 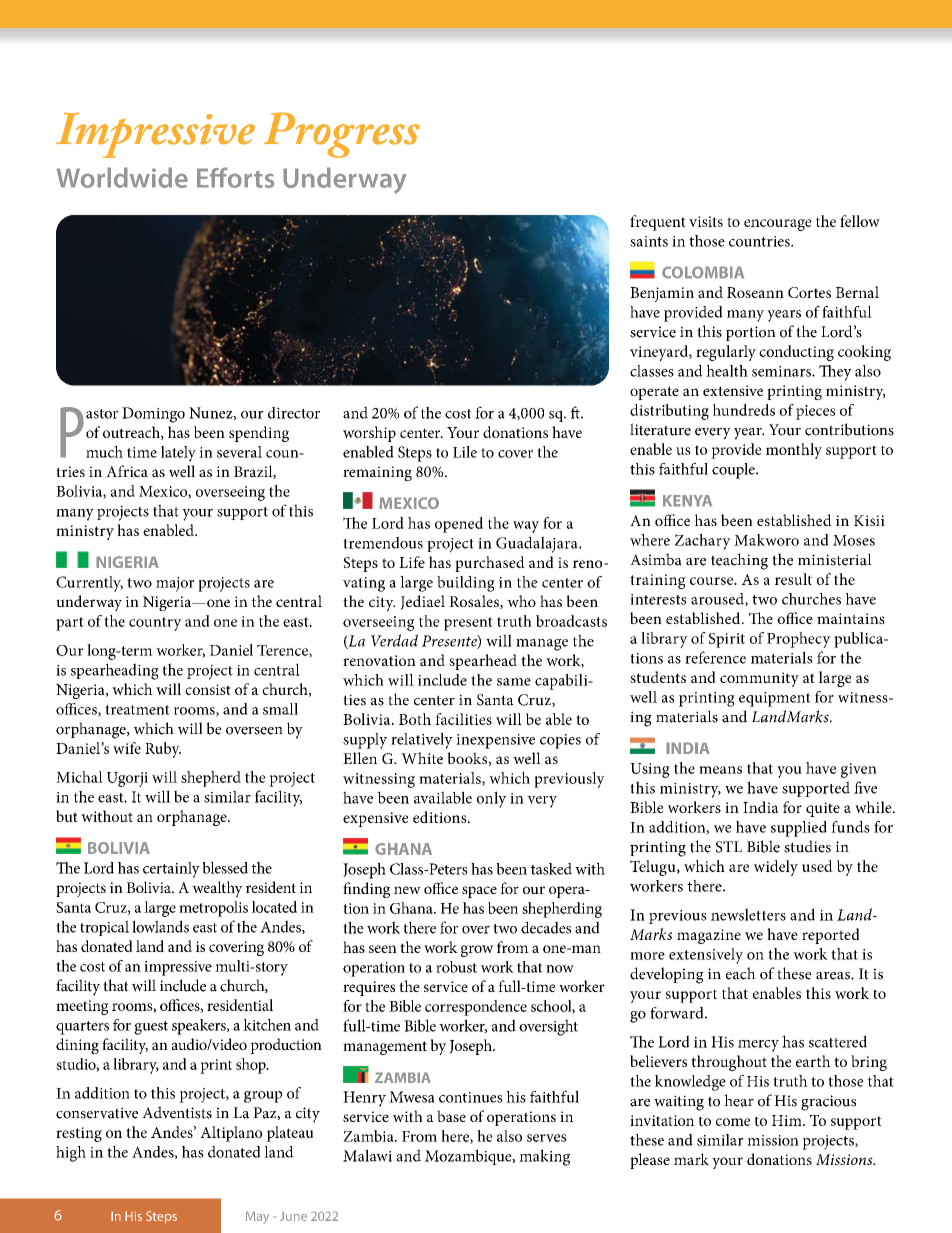 What do you see at coordinates (479, 892) in the page?
I see `space` at bounding box center [479, 892].
